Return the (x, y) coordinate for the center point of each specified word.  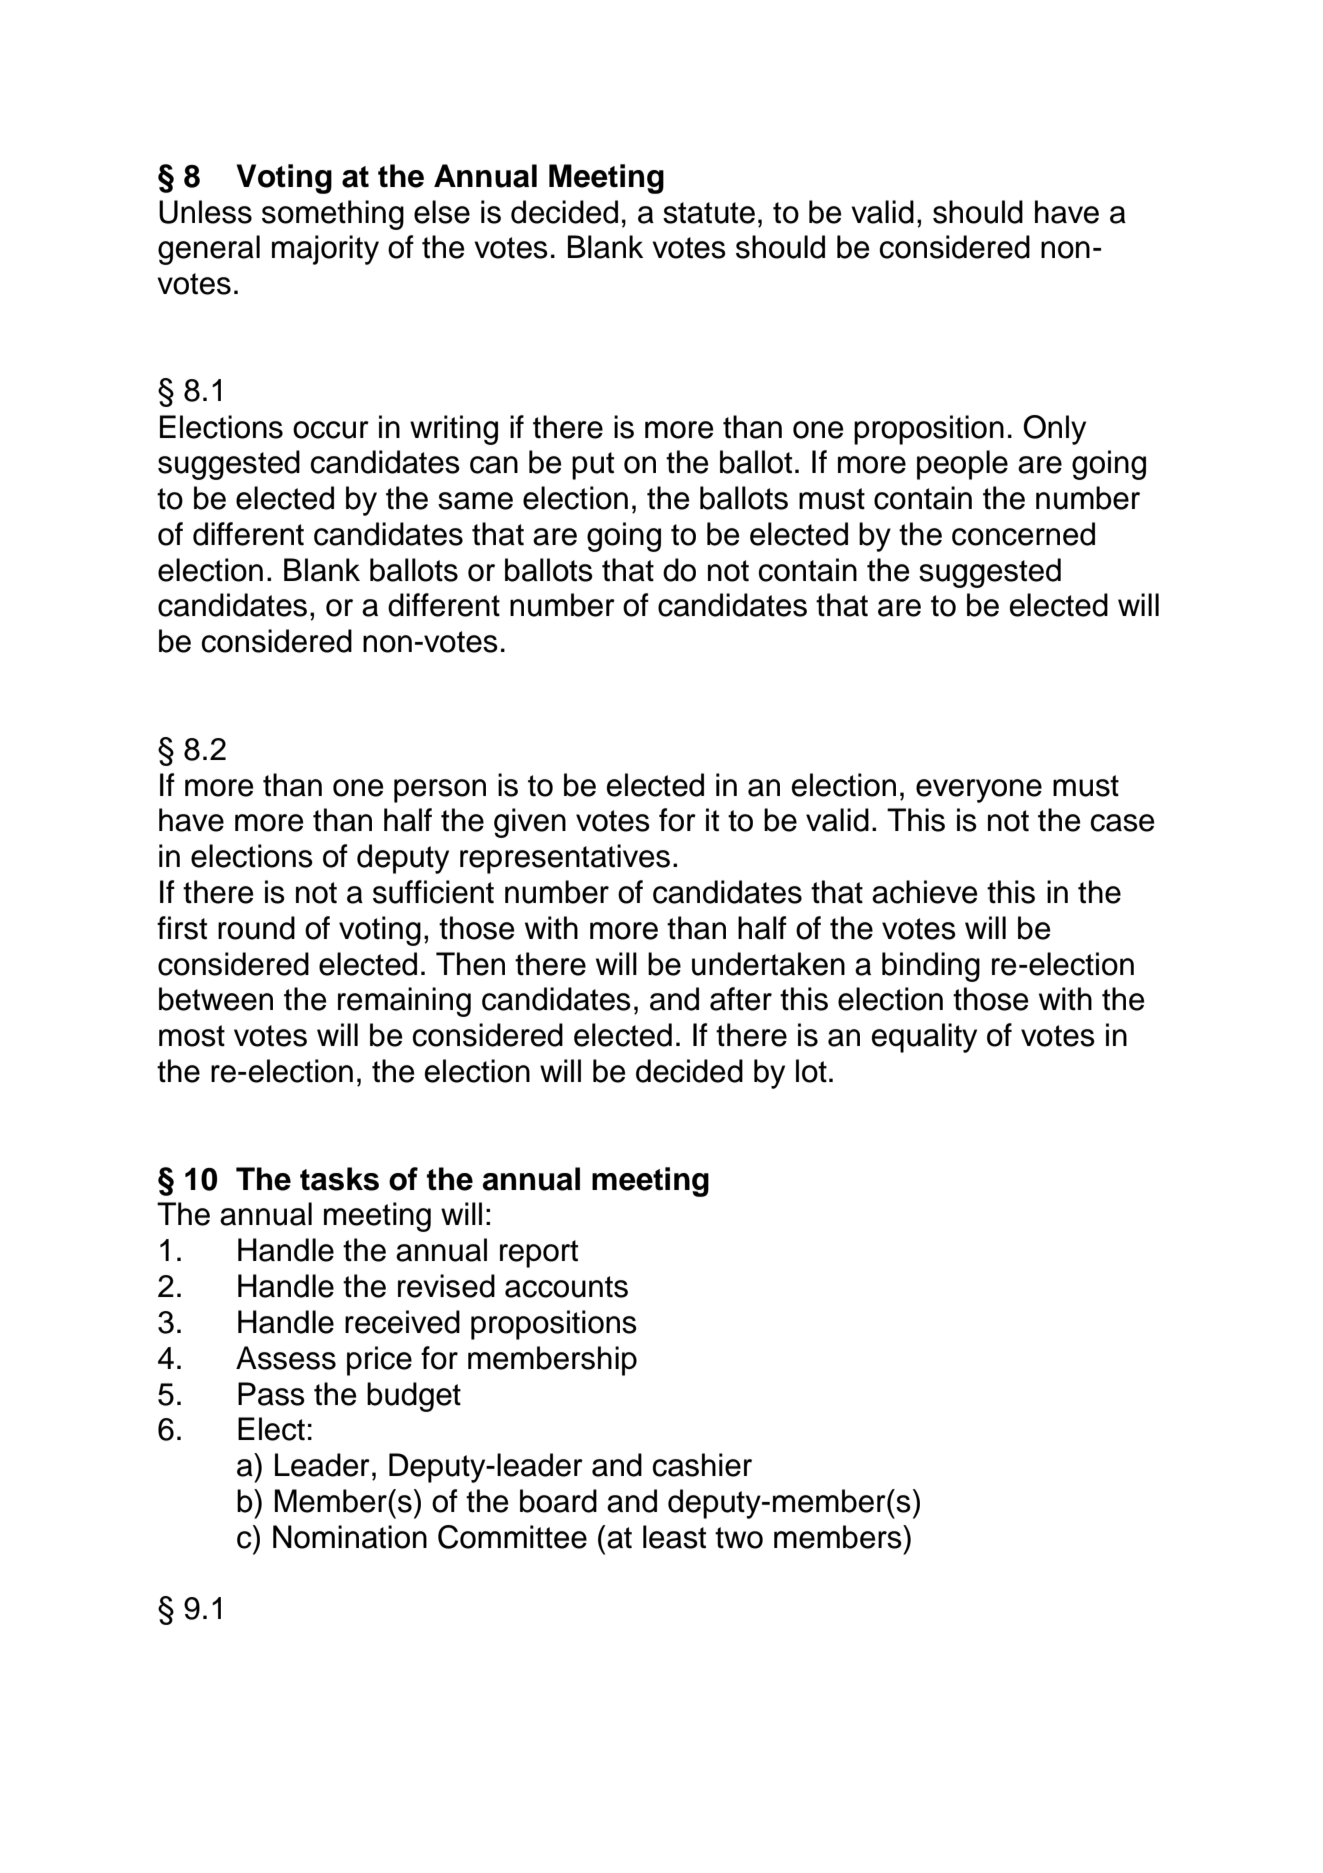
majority (325, 250)
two (739, 1538)
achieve (924, 892)
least (674, 1537)
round (256, 928)
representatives (565, 859)
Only (1054, 430)
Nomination (350, 1537)
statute (709, 213)
